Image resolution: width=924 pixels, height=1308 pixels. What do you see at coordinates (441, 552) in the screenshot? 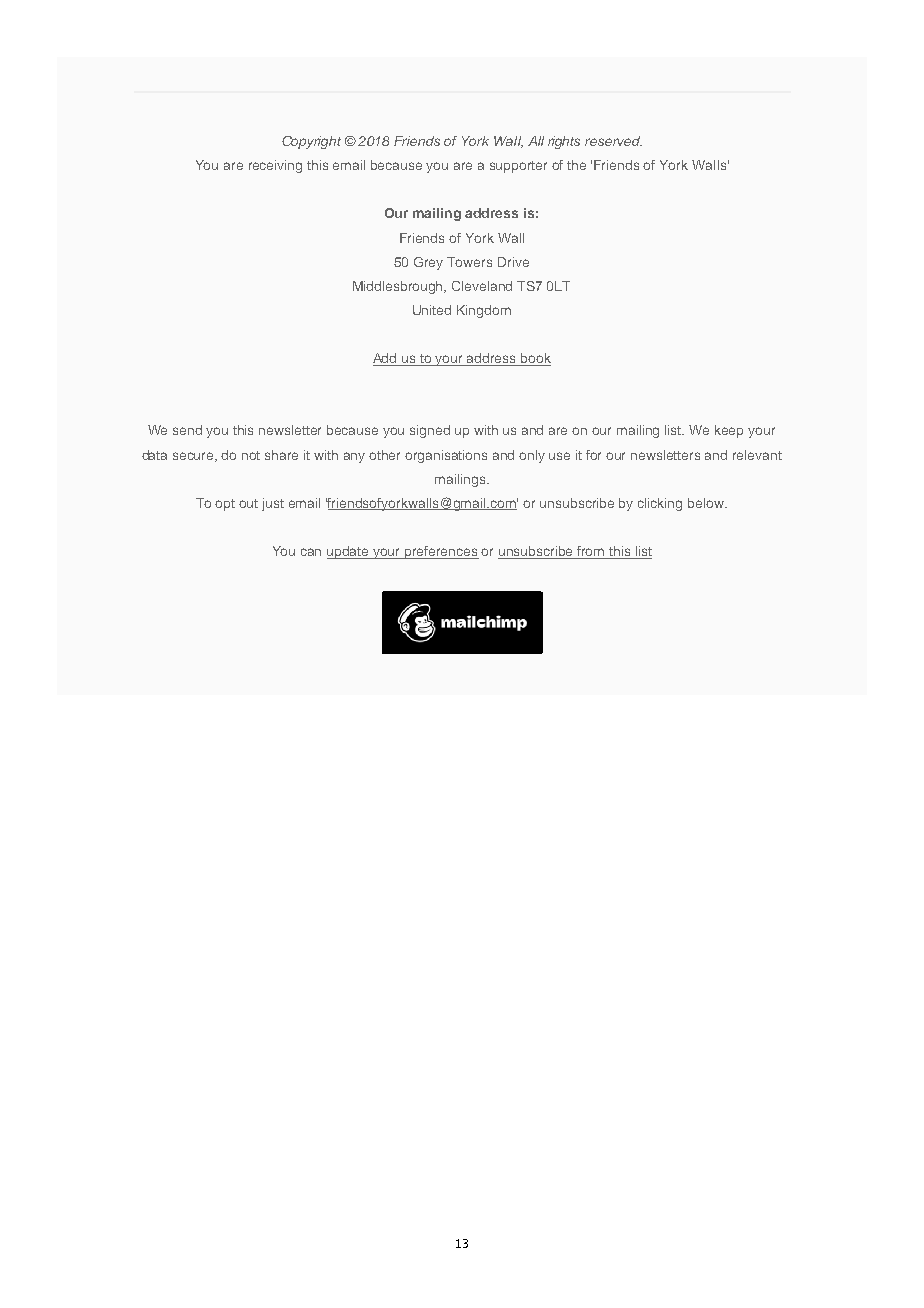
I see `preferences` at bounding box center [441, 552].
